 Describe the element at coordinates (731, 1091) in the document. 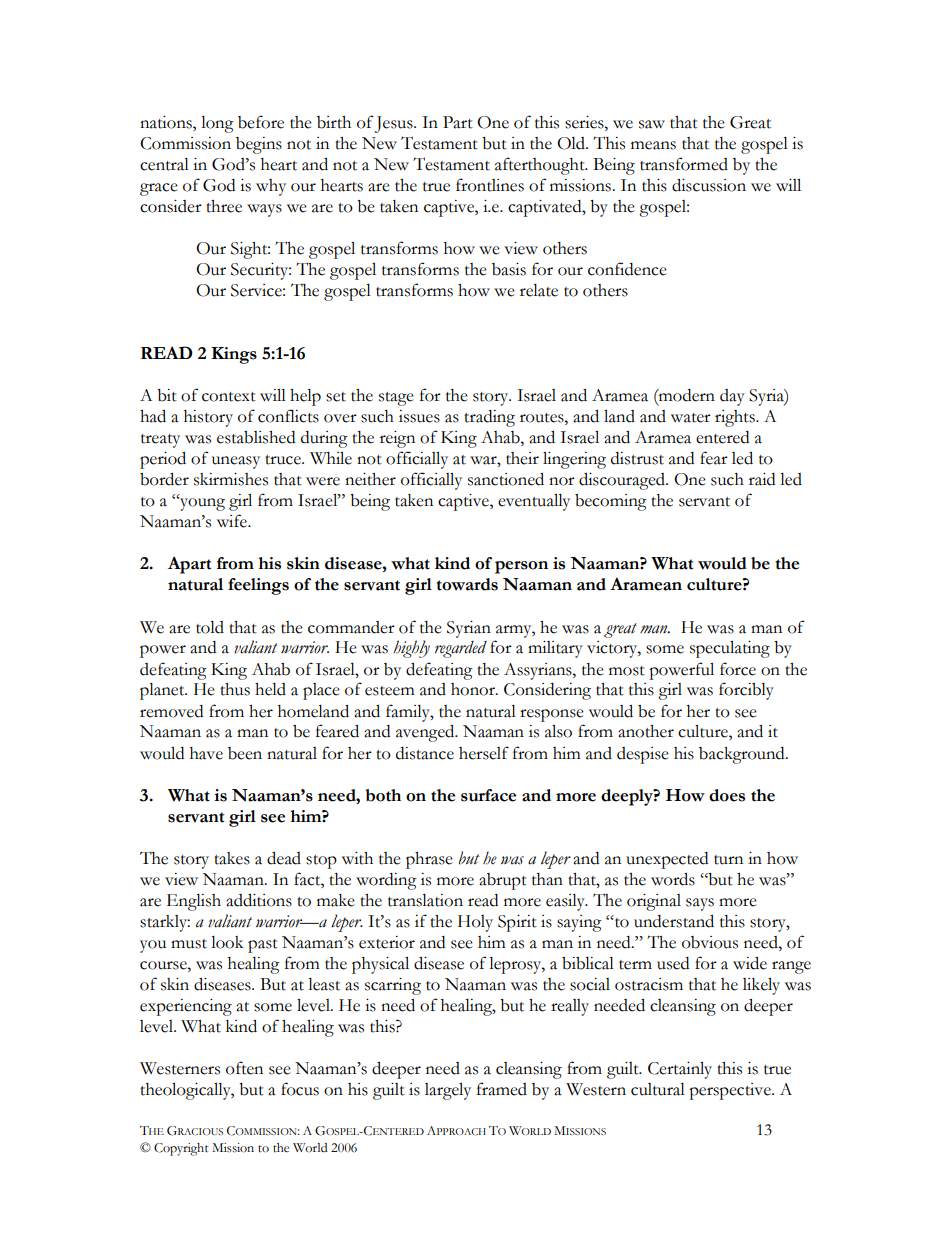

I see `perspective` at that location.
